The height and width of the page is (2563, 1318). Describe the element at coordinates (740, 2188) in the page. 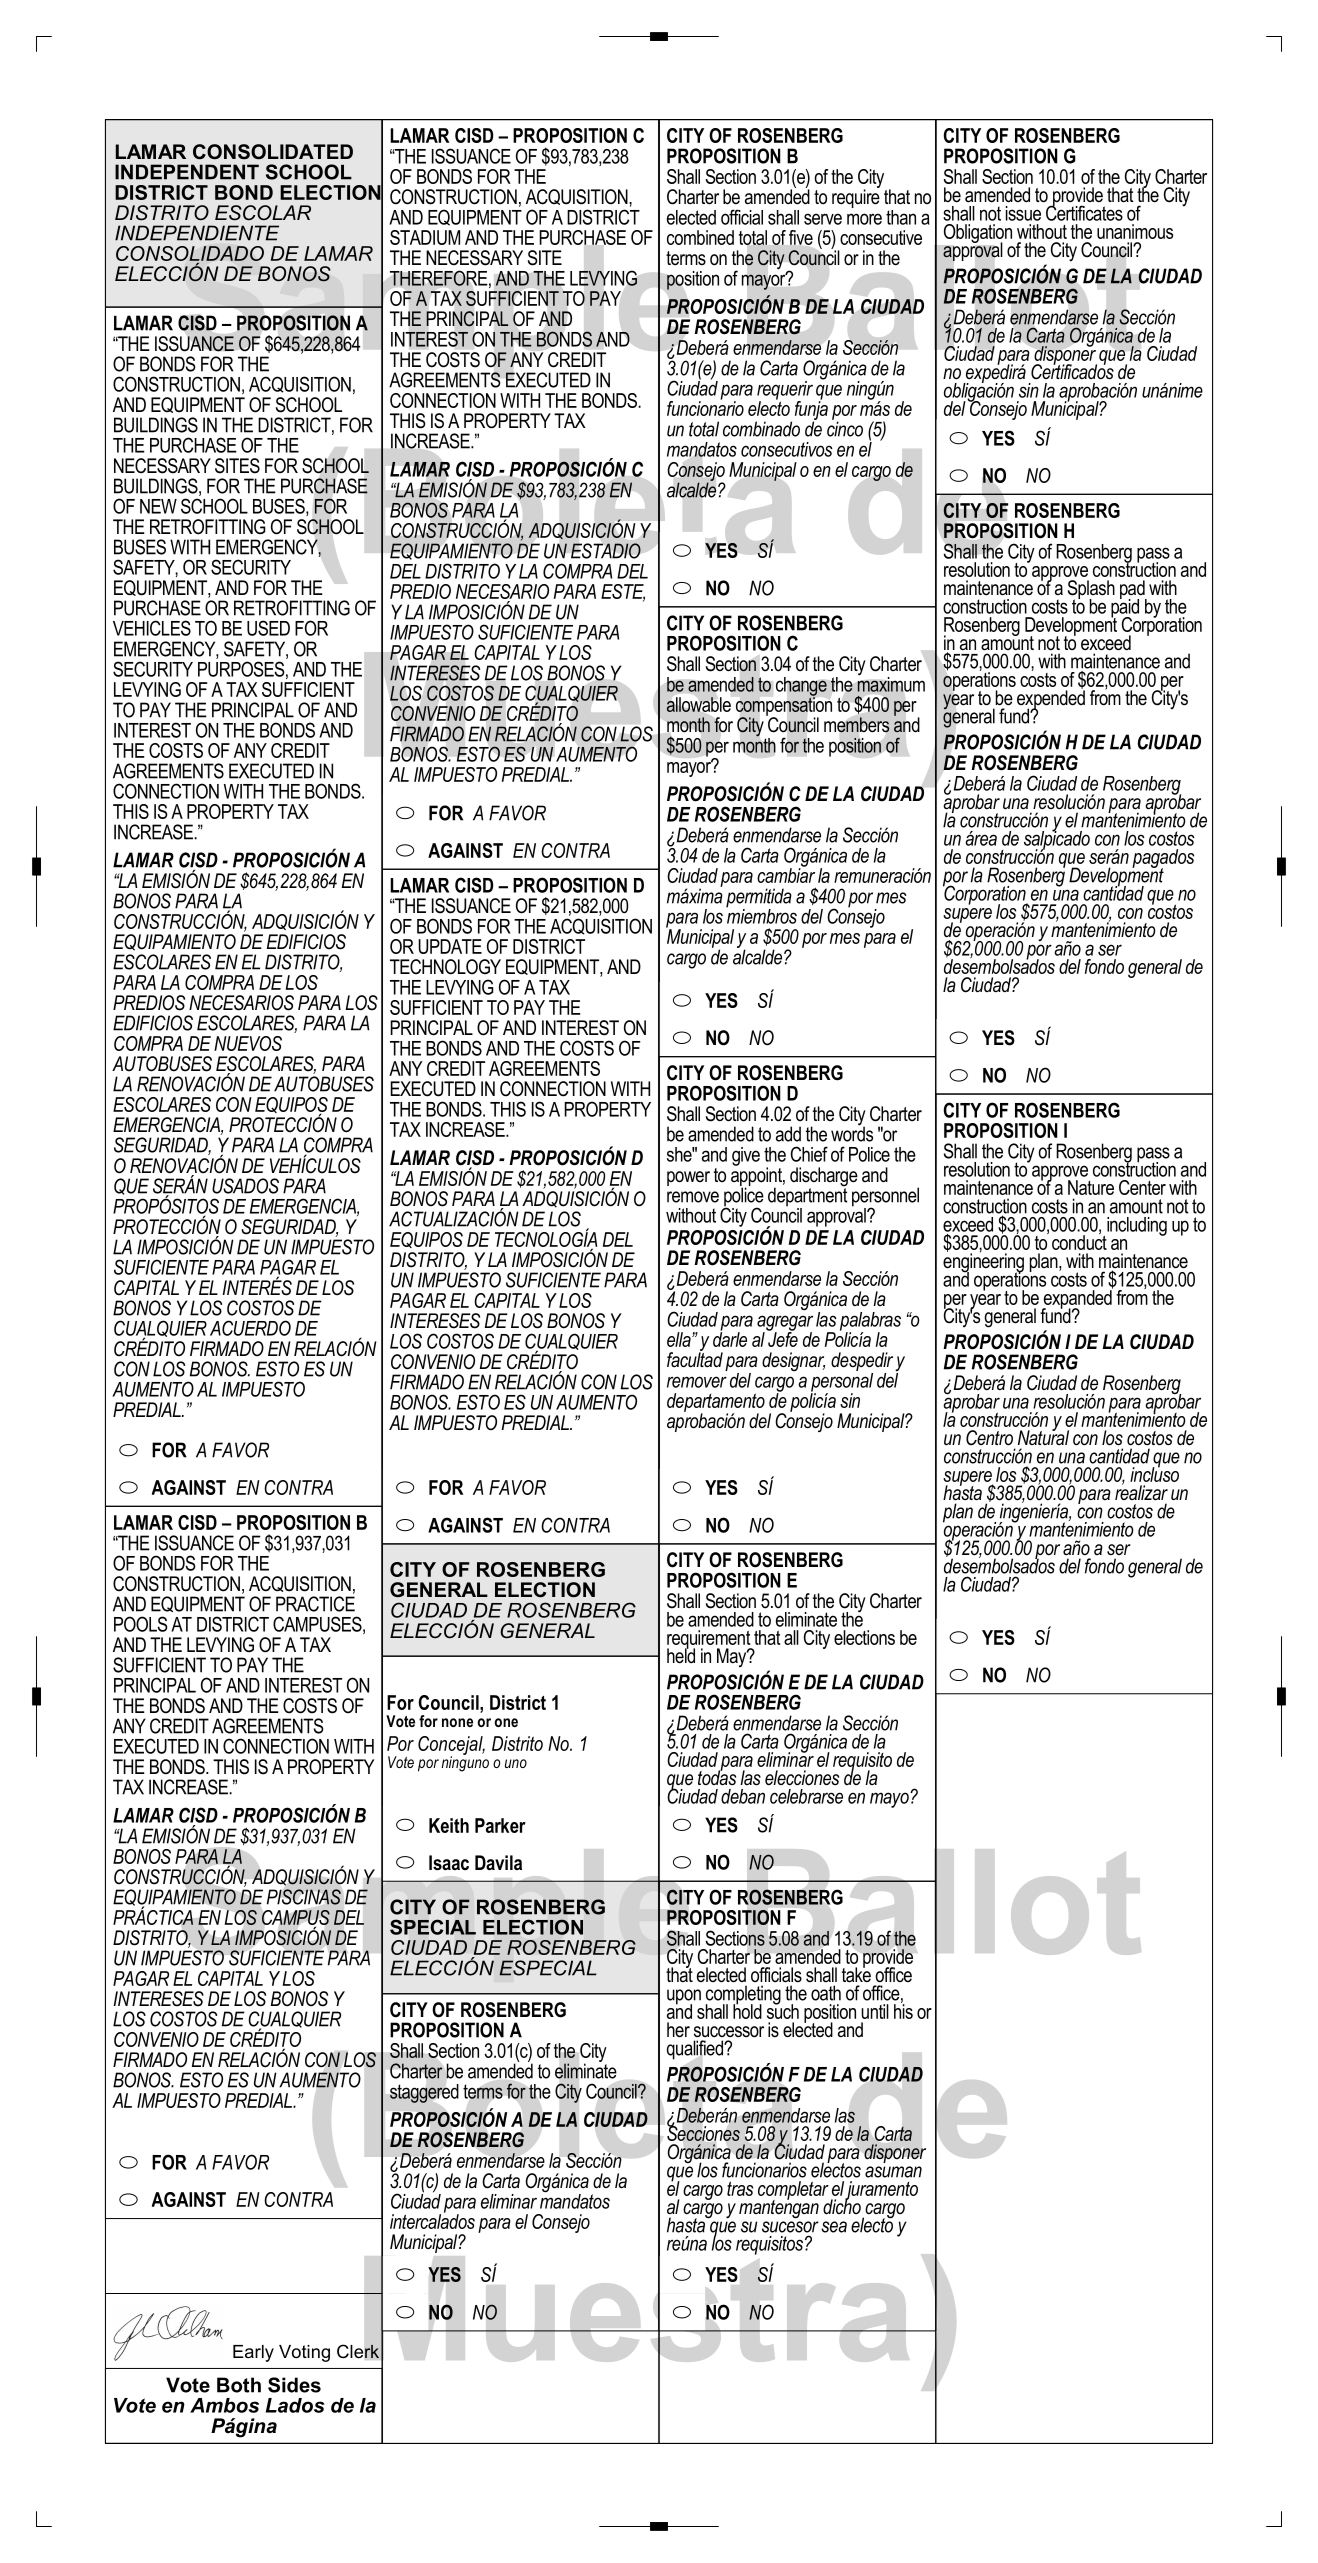

I see `tras` at that location.
